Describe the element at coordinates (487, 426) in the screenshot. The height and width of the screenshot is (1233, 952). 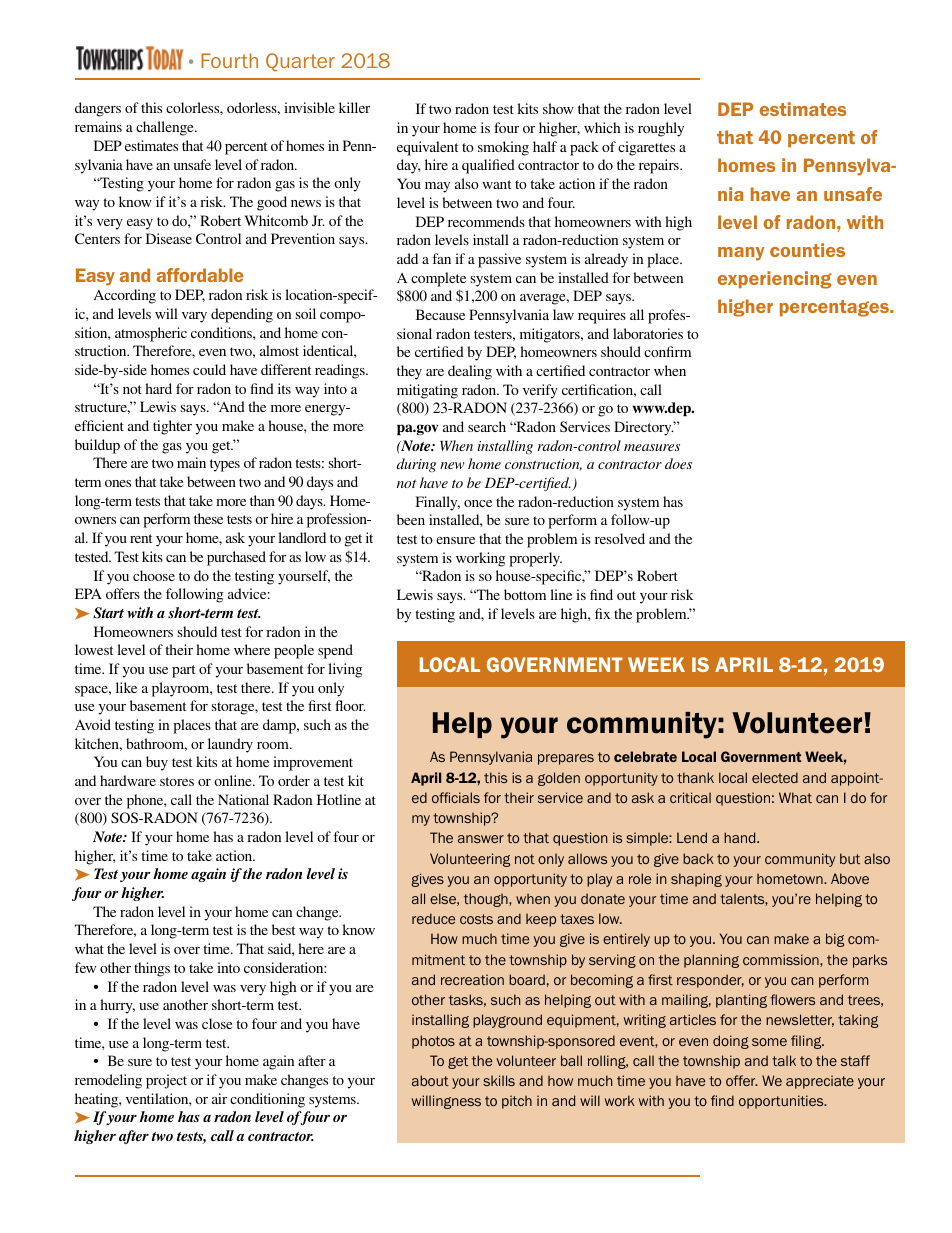
I see `search` at that location.
